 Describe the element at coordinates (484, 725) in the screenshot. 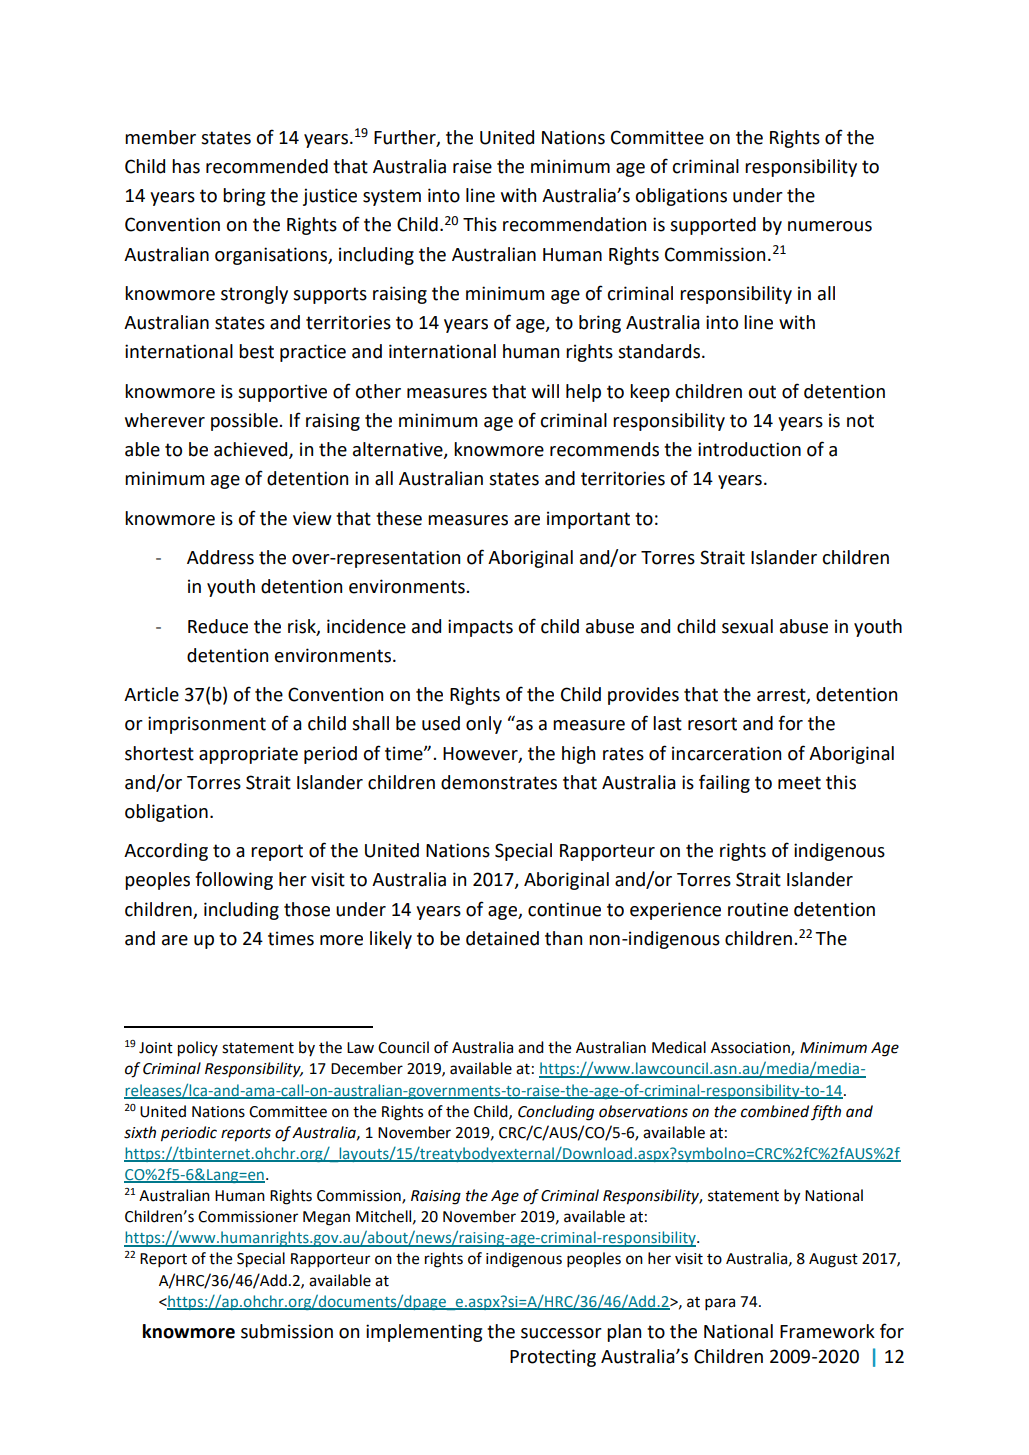

I see `only` at that location.
